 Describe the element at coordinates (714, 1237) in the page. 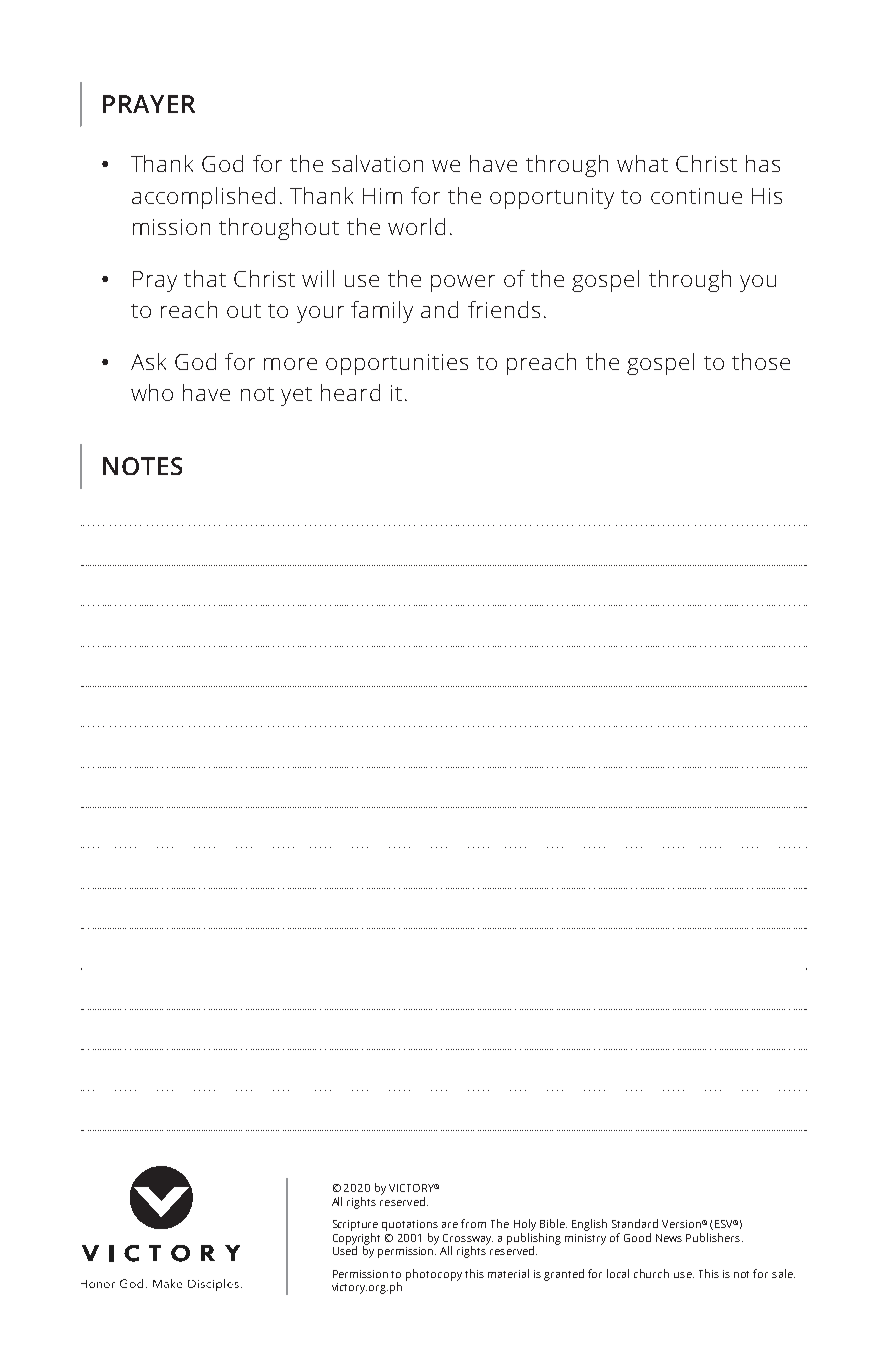

I see `Publishers` at that location.
